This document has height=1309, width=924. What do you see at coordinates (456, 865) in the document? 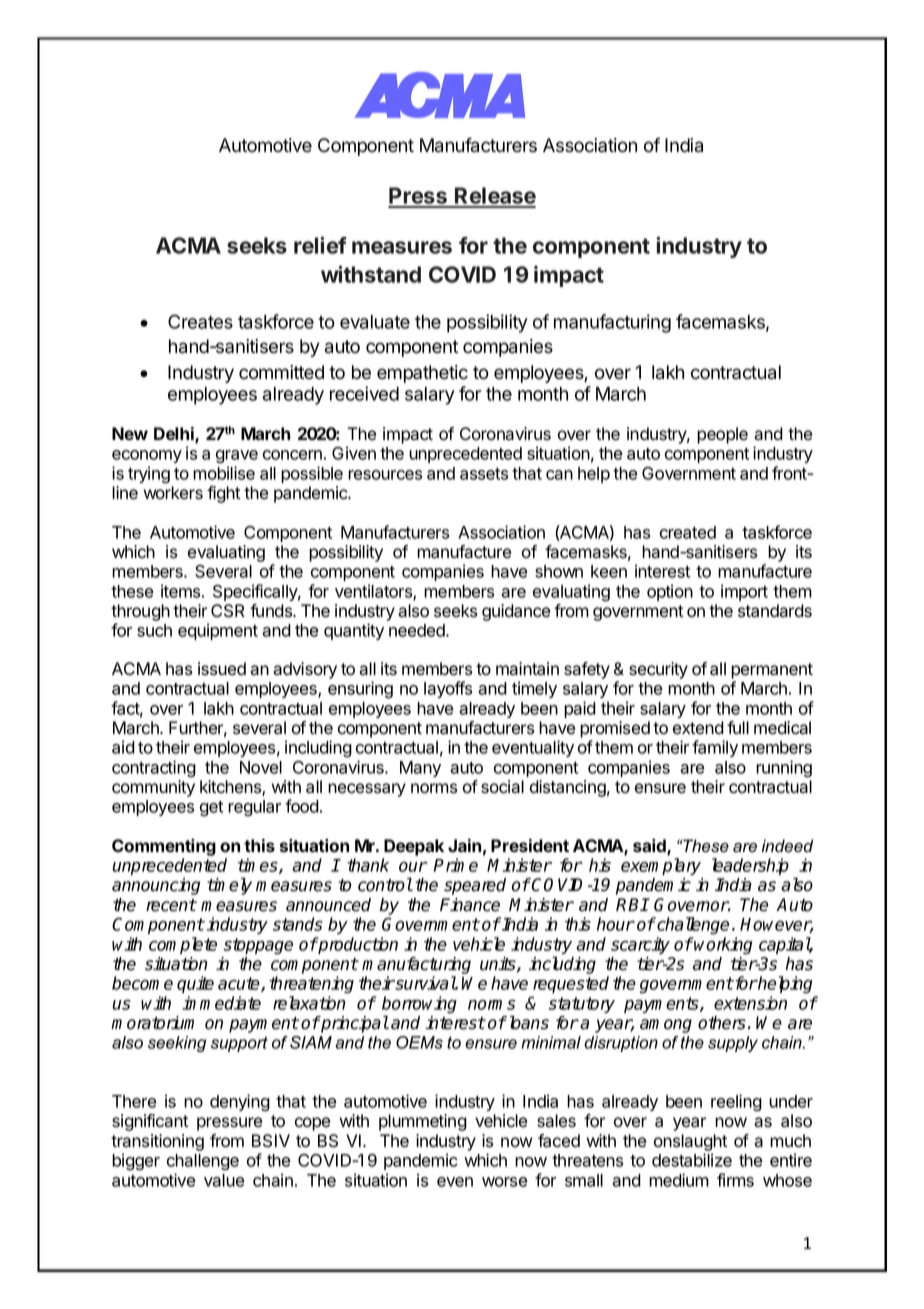
I see `Prime` at bounding box center [456, 865].
